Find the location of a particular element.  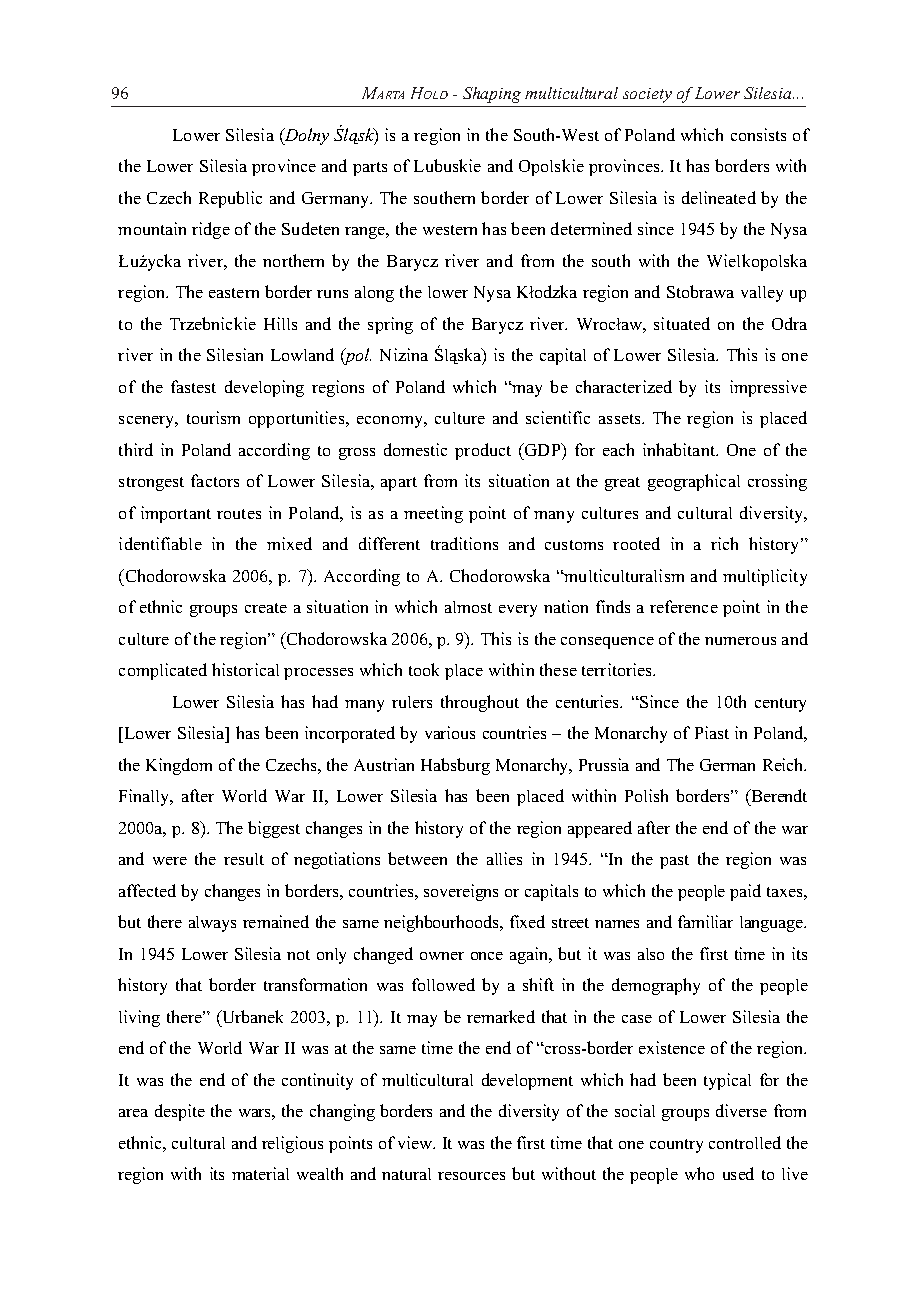

despite is located at coordinates (180, 1112).
